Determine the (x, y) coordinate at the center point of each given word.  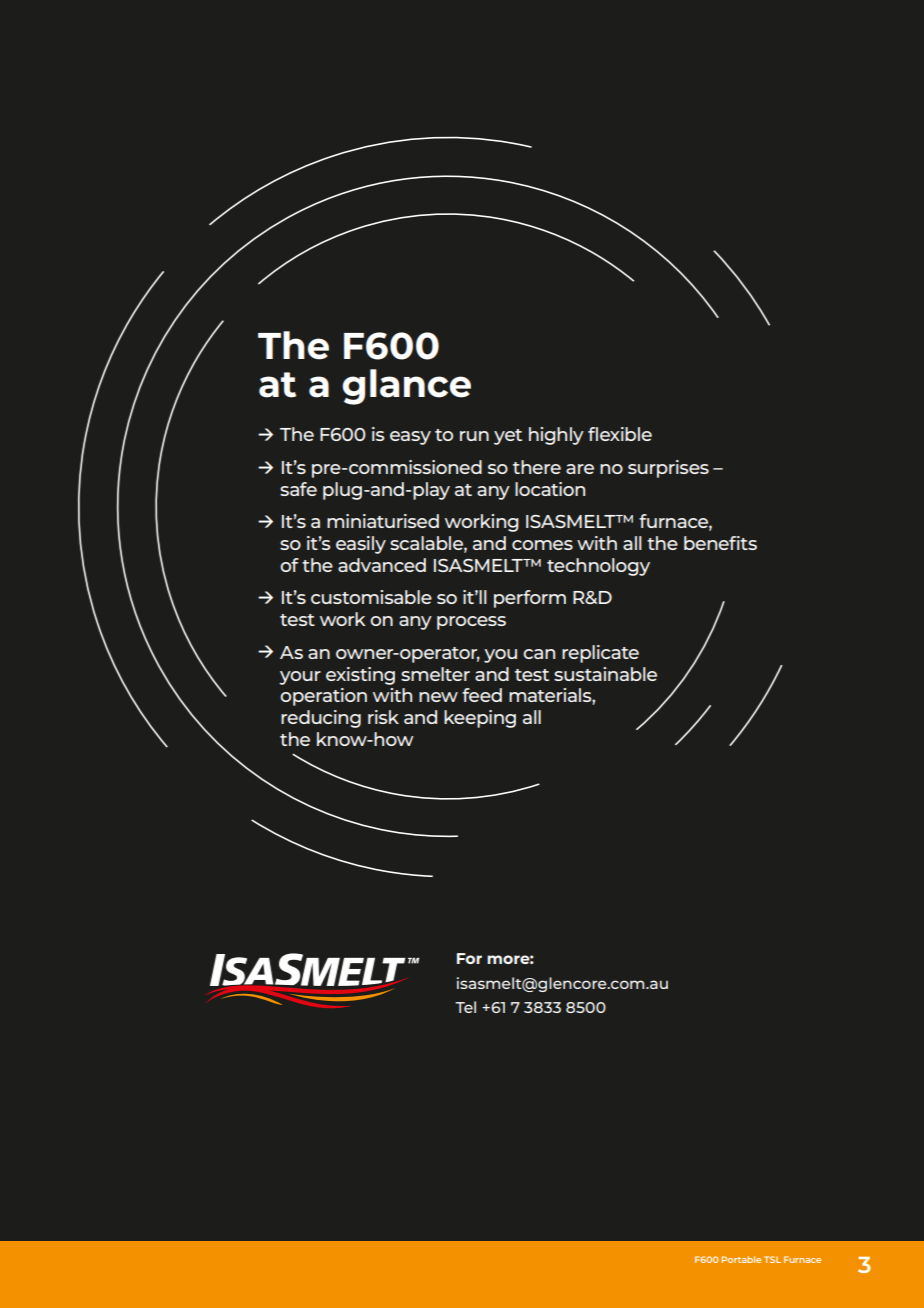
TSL (772, 1259)
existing (360, 676)
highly (556, 436)
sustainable (605, 674)
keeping (480, 719)
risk (383, 717)
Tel (465, 1007)
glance (406, 387)
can (539, 654)
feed (482, 695)
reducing (321, 719)
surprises (668, 469)
